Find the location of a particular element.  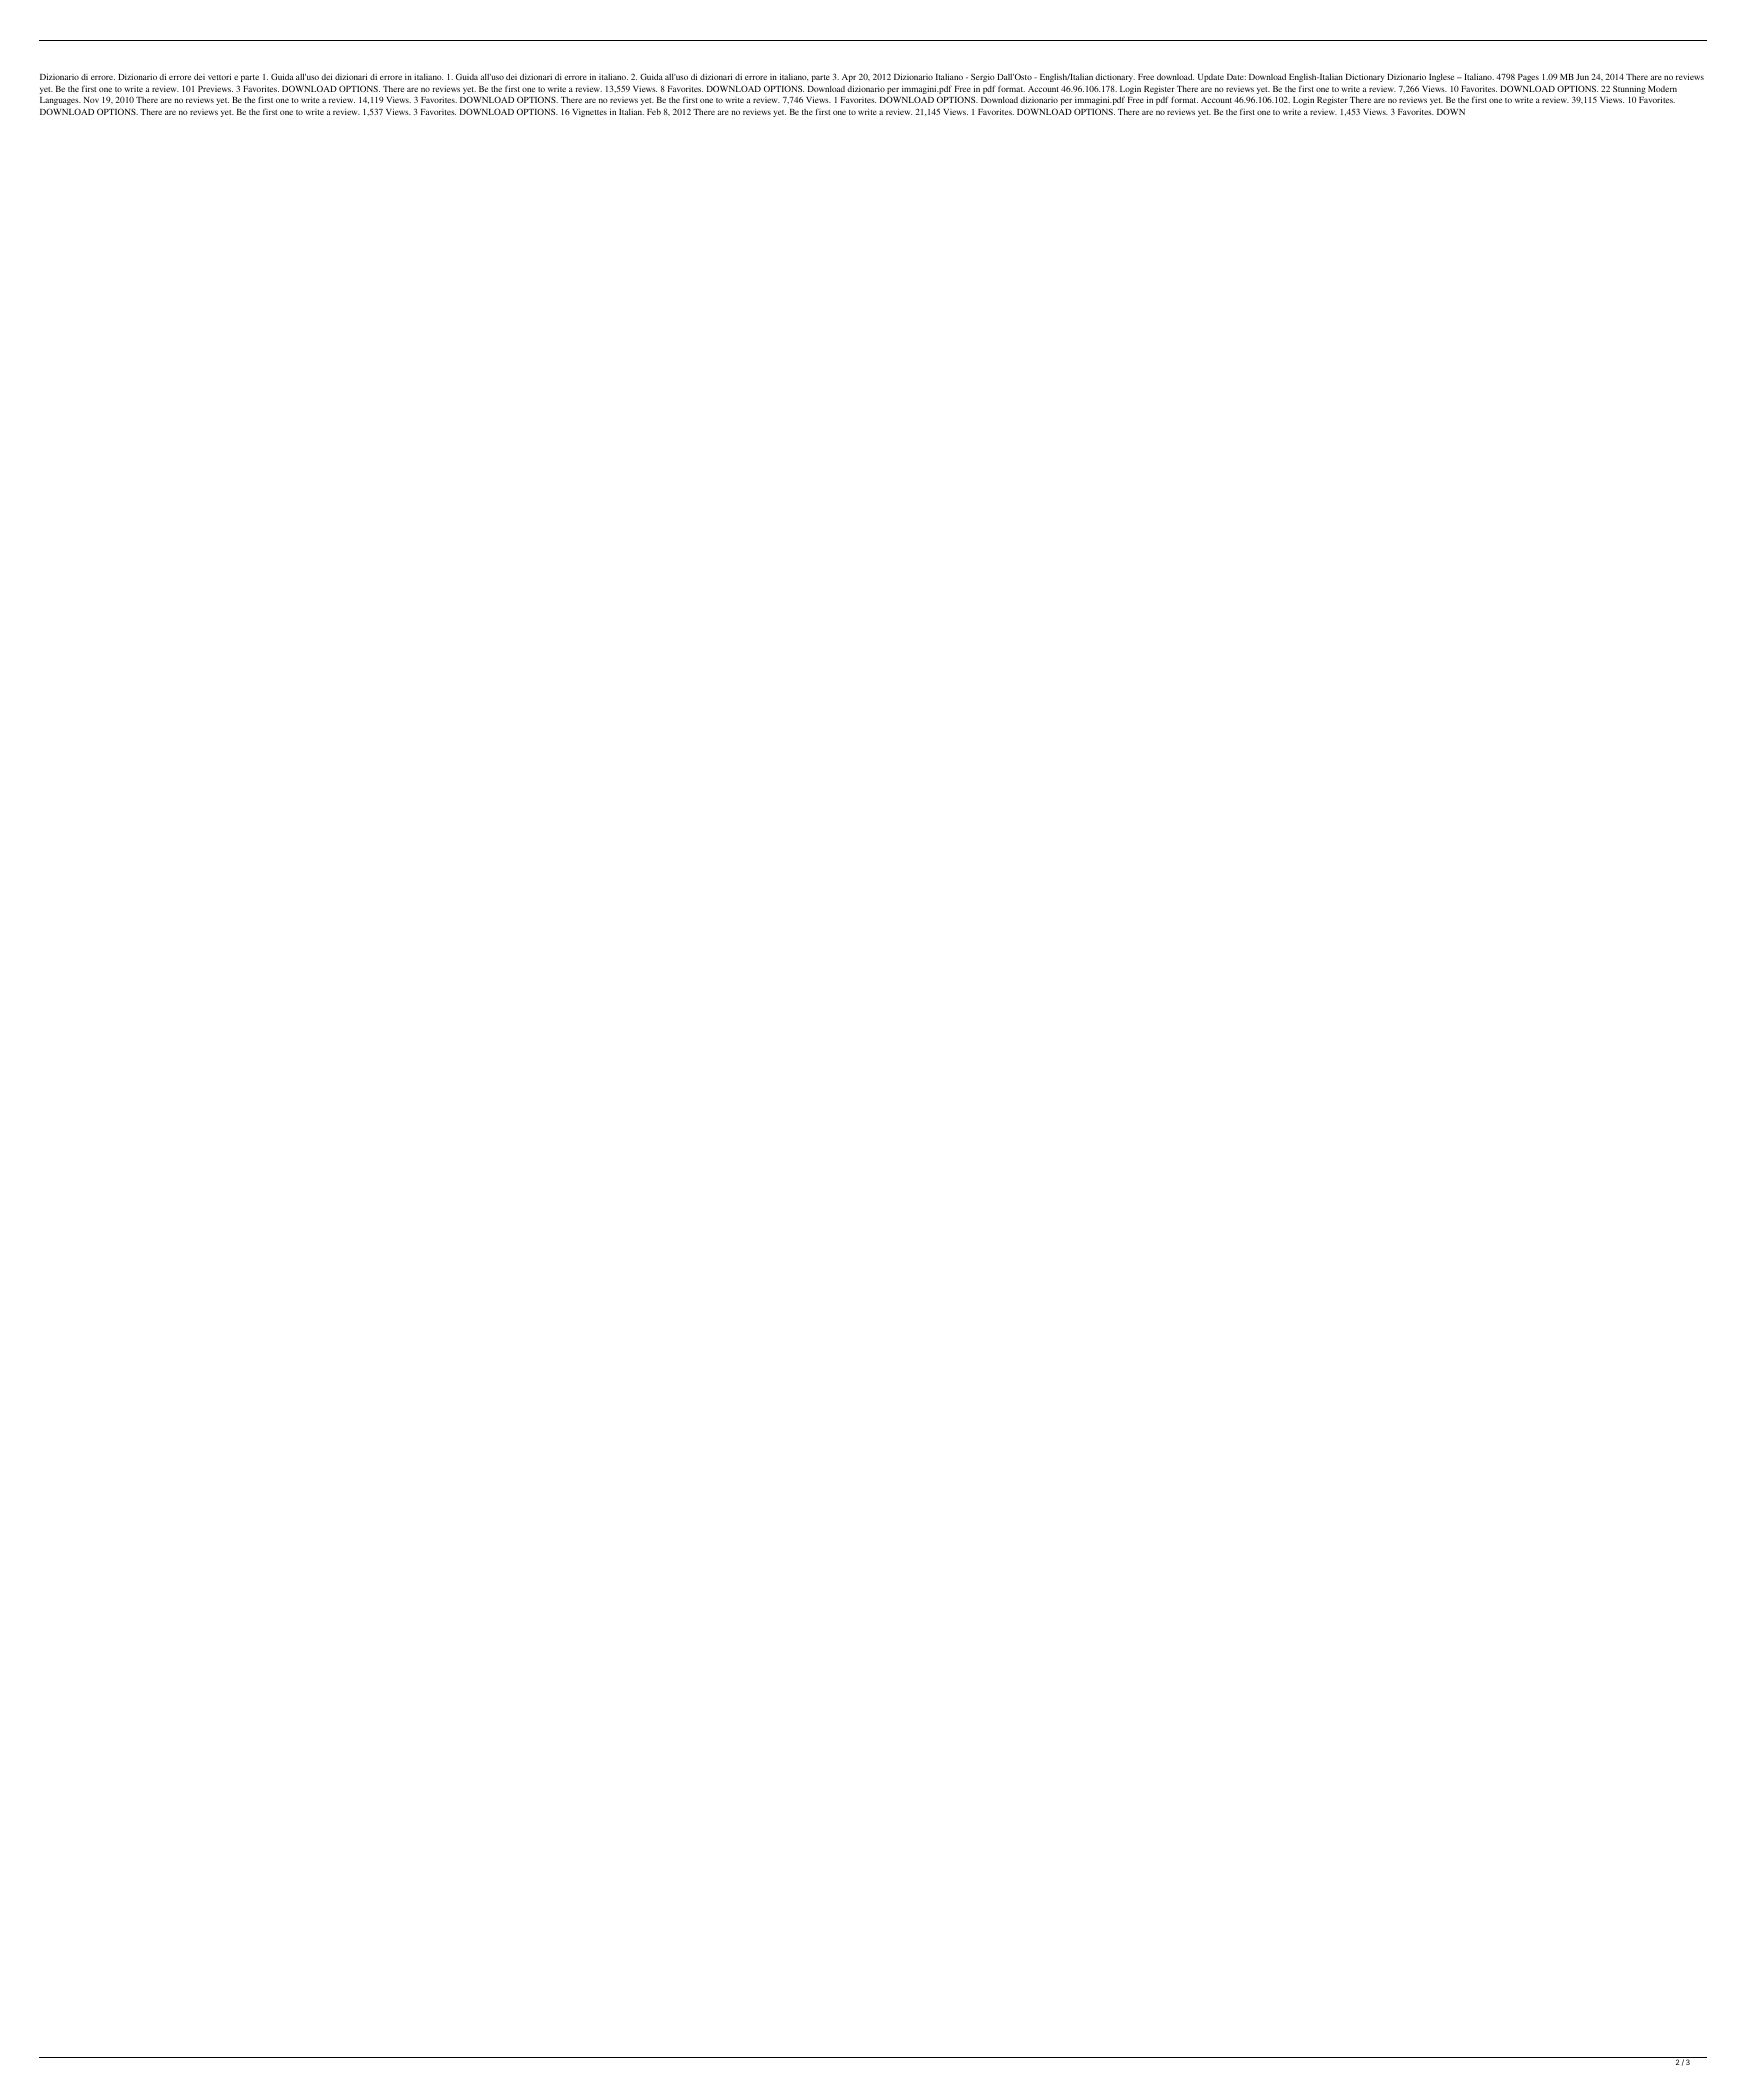

Vignettes is located at coordinates (589, 112).
